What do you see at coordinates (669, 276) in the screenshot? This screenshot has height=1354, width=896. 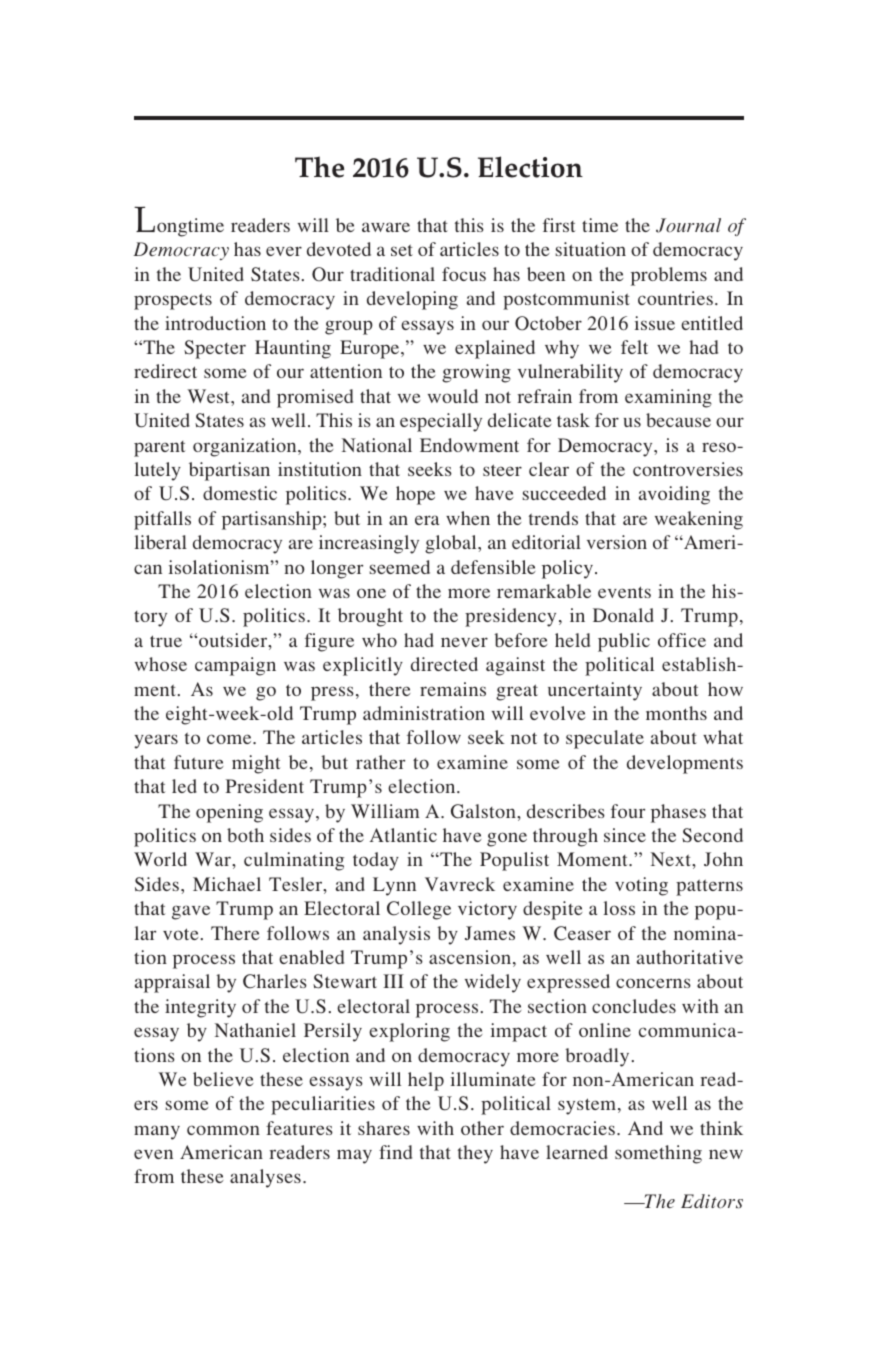 I see `problems` at bounding box center [669, 276].
